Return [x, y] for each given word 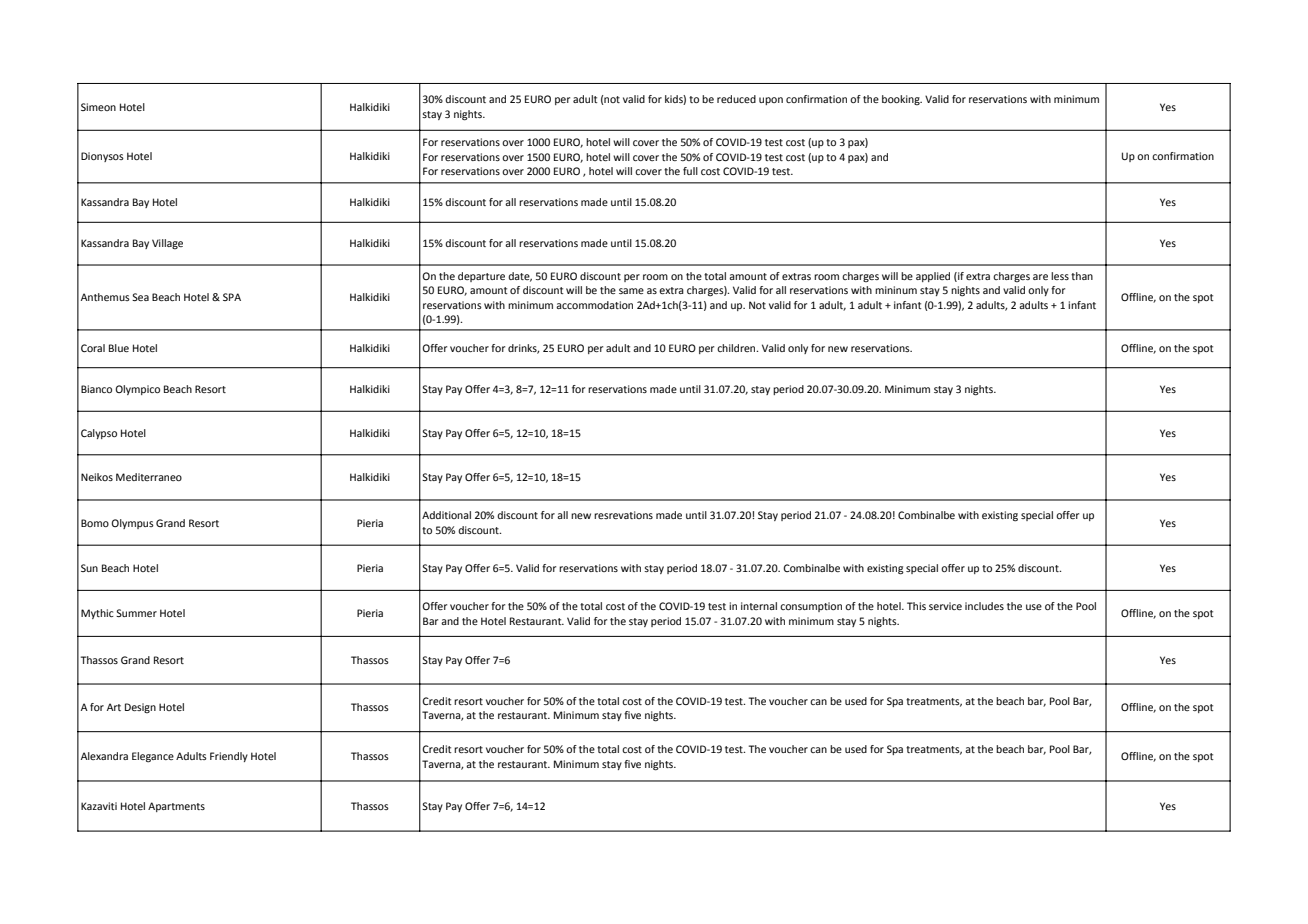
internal [759, 606]
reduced [736, 99]
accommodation [594, 305]
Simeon [98, 107]
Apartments [176, 807]
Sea [140, 297]
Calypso [99, 434]
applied [933, 277]
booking [902, 100]
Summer [136, 613]
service [945, 606]
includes [984, 606]
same [631, 291]
